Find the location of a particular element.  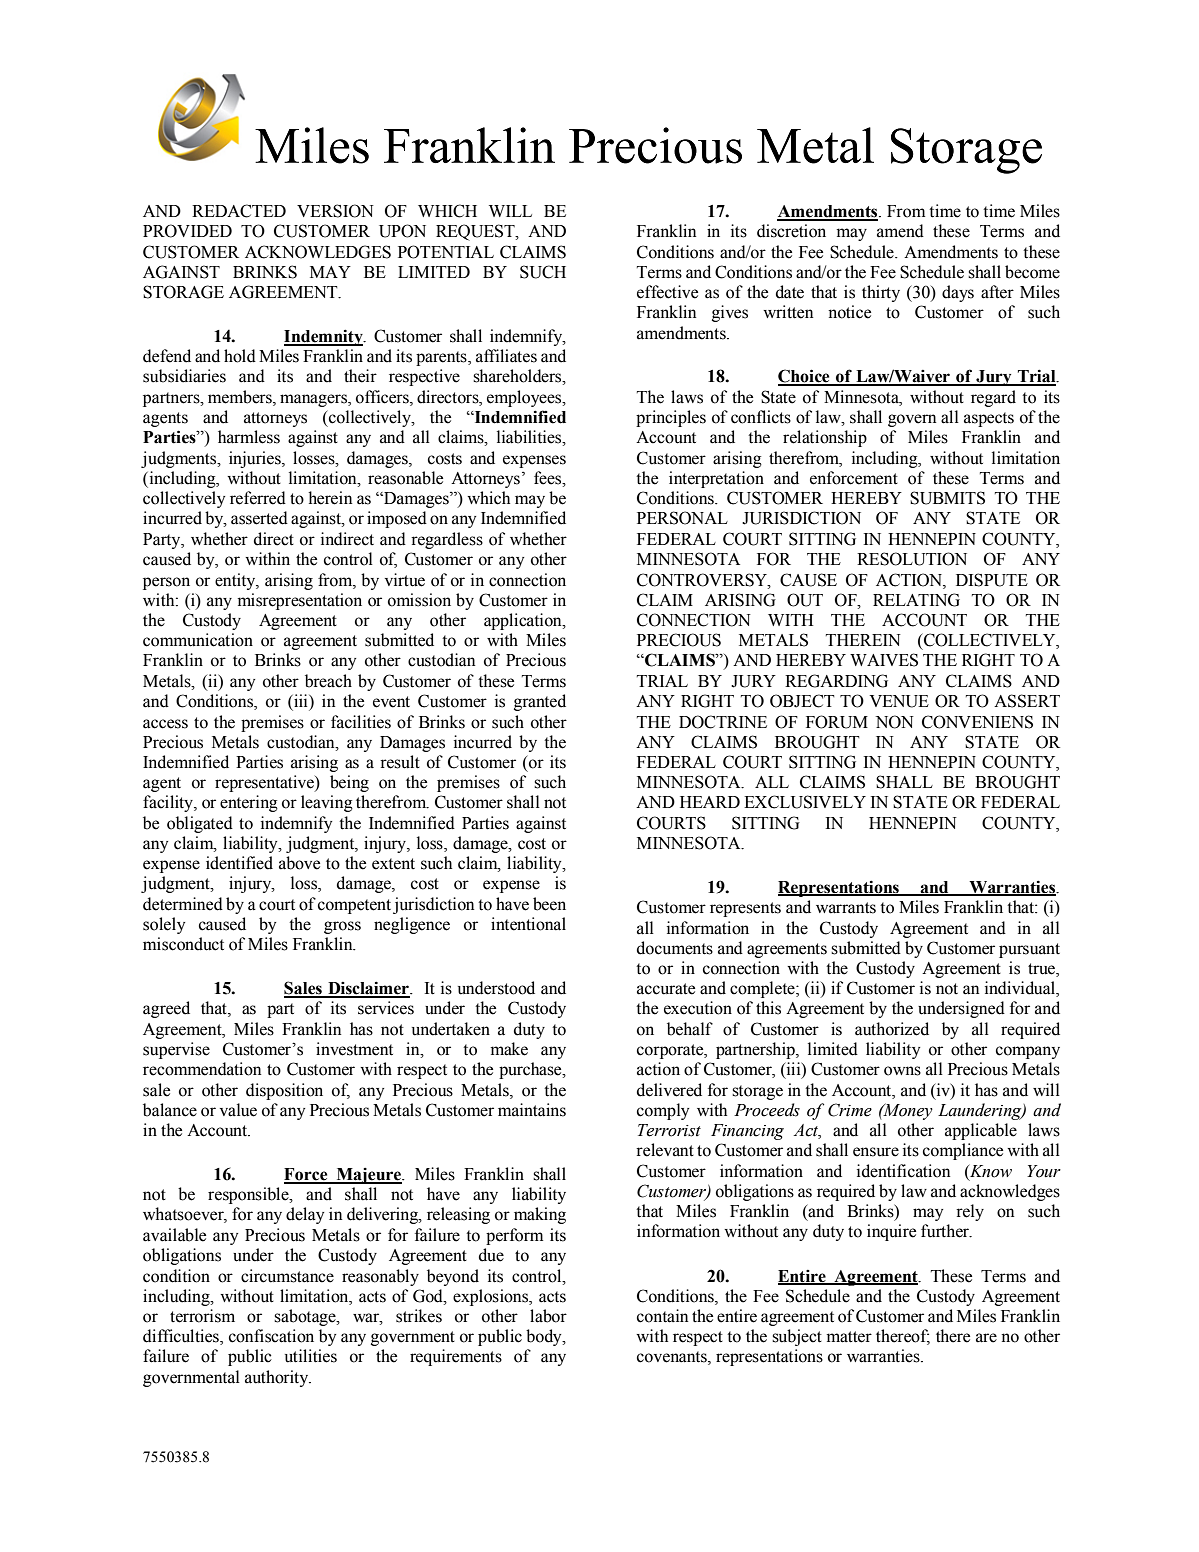

effective is located at coordinates (667, 292).
